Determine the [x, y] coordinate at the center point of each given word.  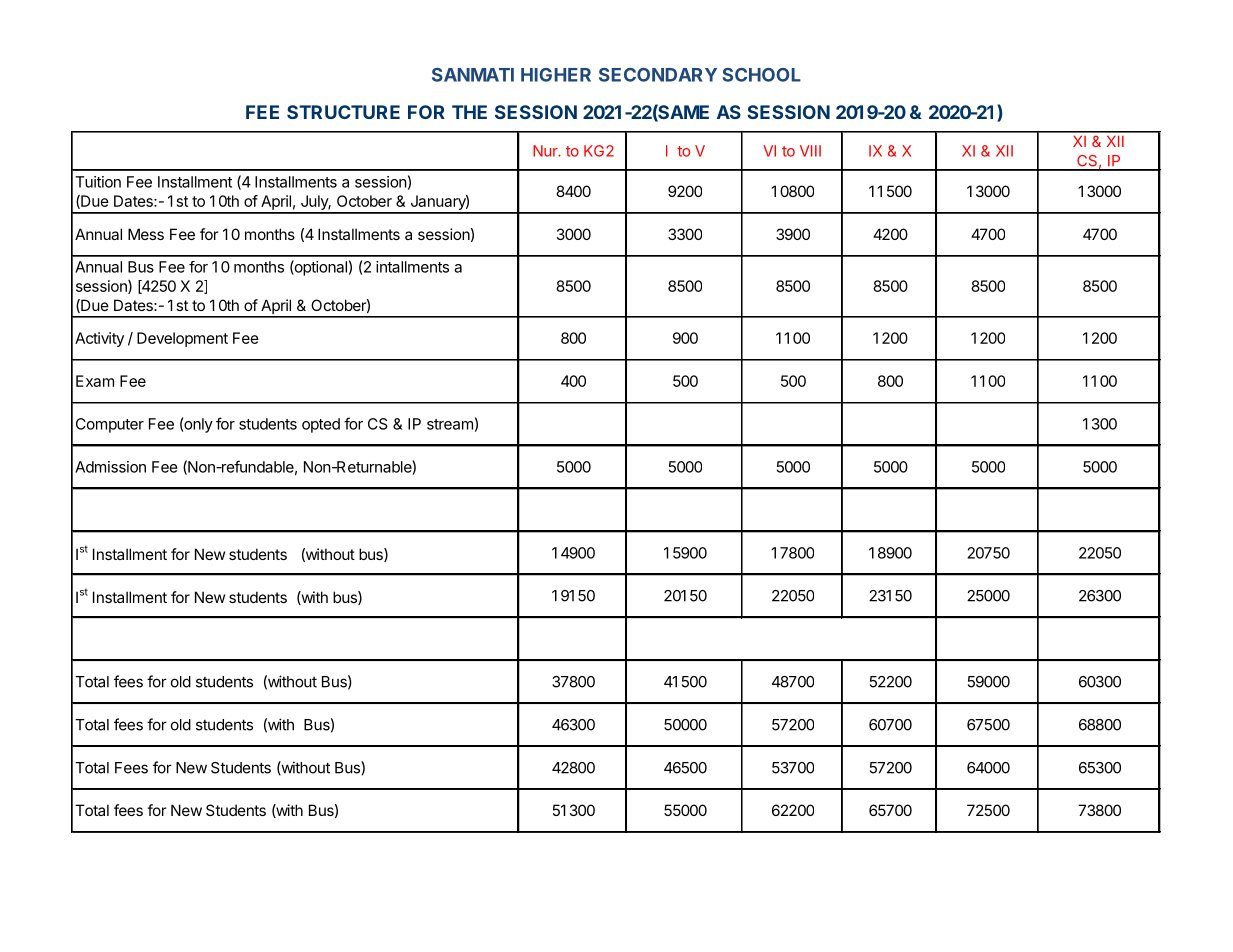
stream [450, 424]
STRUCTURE [343, 112]
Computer [110, 425]
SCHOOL [761, 75]
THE [469, 112]
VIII [810, 151]
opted [321, 425]
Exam [95, 381]
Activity [99, 339]
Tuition [98, 182]
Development [182, 339]
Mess [146, 234]
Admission [110, 467]
